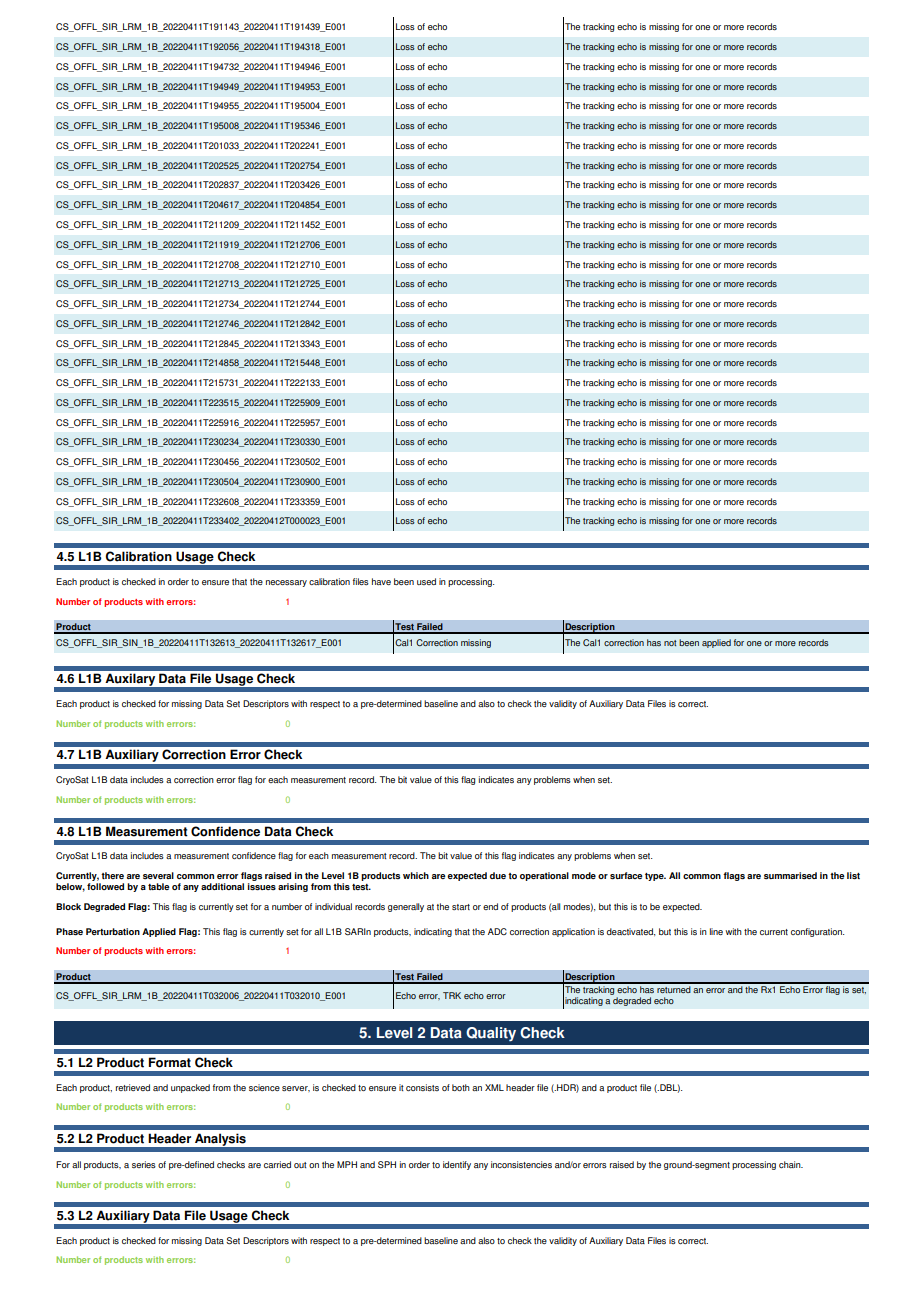 This page has width=924, height=1308. Describe the element at coordinates (133, 1087) in the page. I see `retrieved` at that location.
